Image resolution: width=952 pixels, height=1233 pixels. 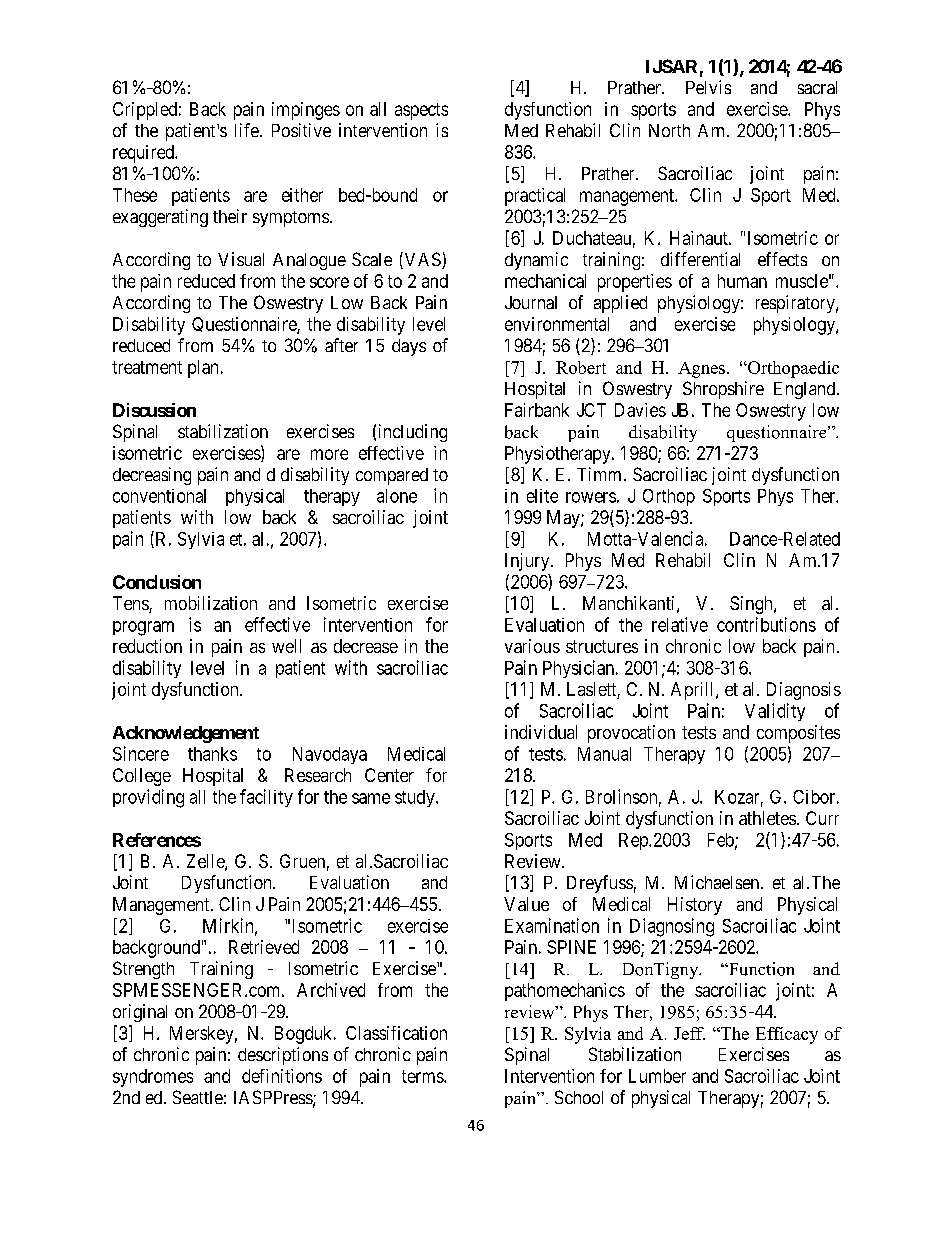 I want to click on conventional, so click(x=159, y=496).
